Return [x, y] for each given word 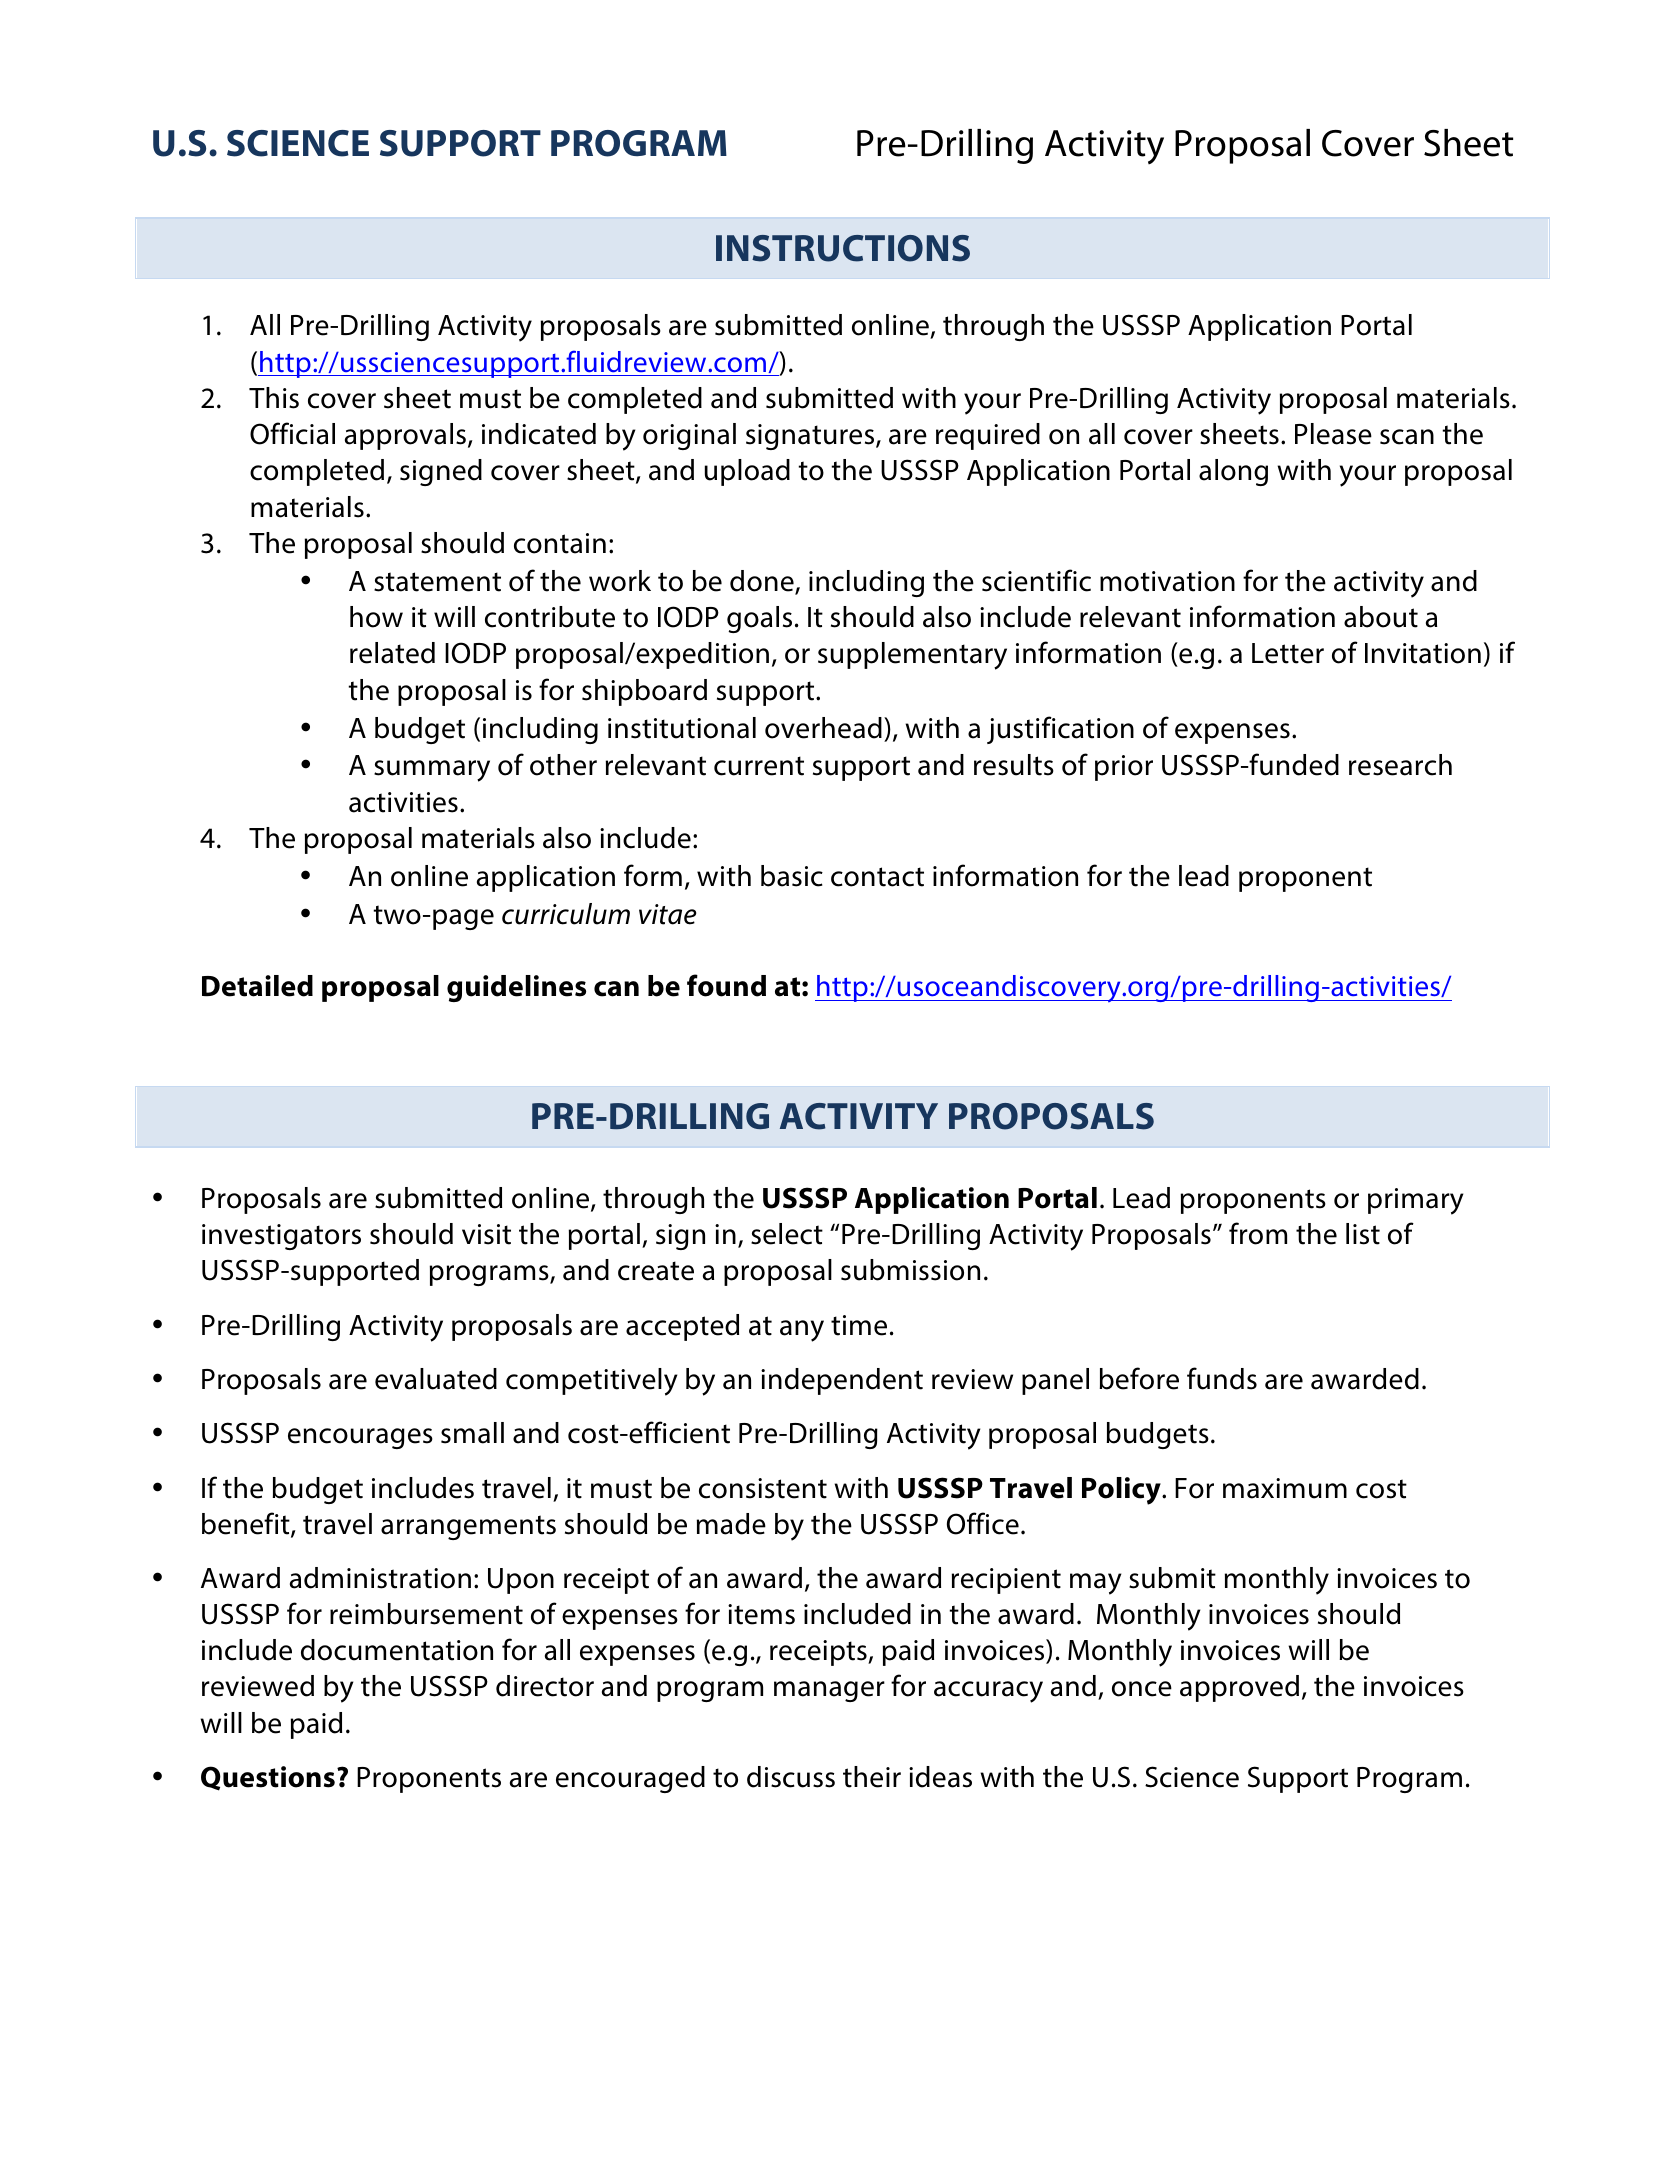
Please [1333, 434]
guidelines [516, 988]
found [726, 985]
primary [1415, 1201]
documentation [397, 1650]
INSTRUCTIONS [843, 248]
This [274, 398]
